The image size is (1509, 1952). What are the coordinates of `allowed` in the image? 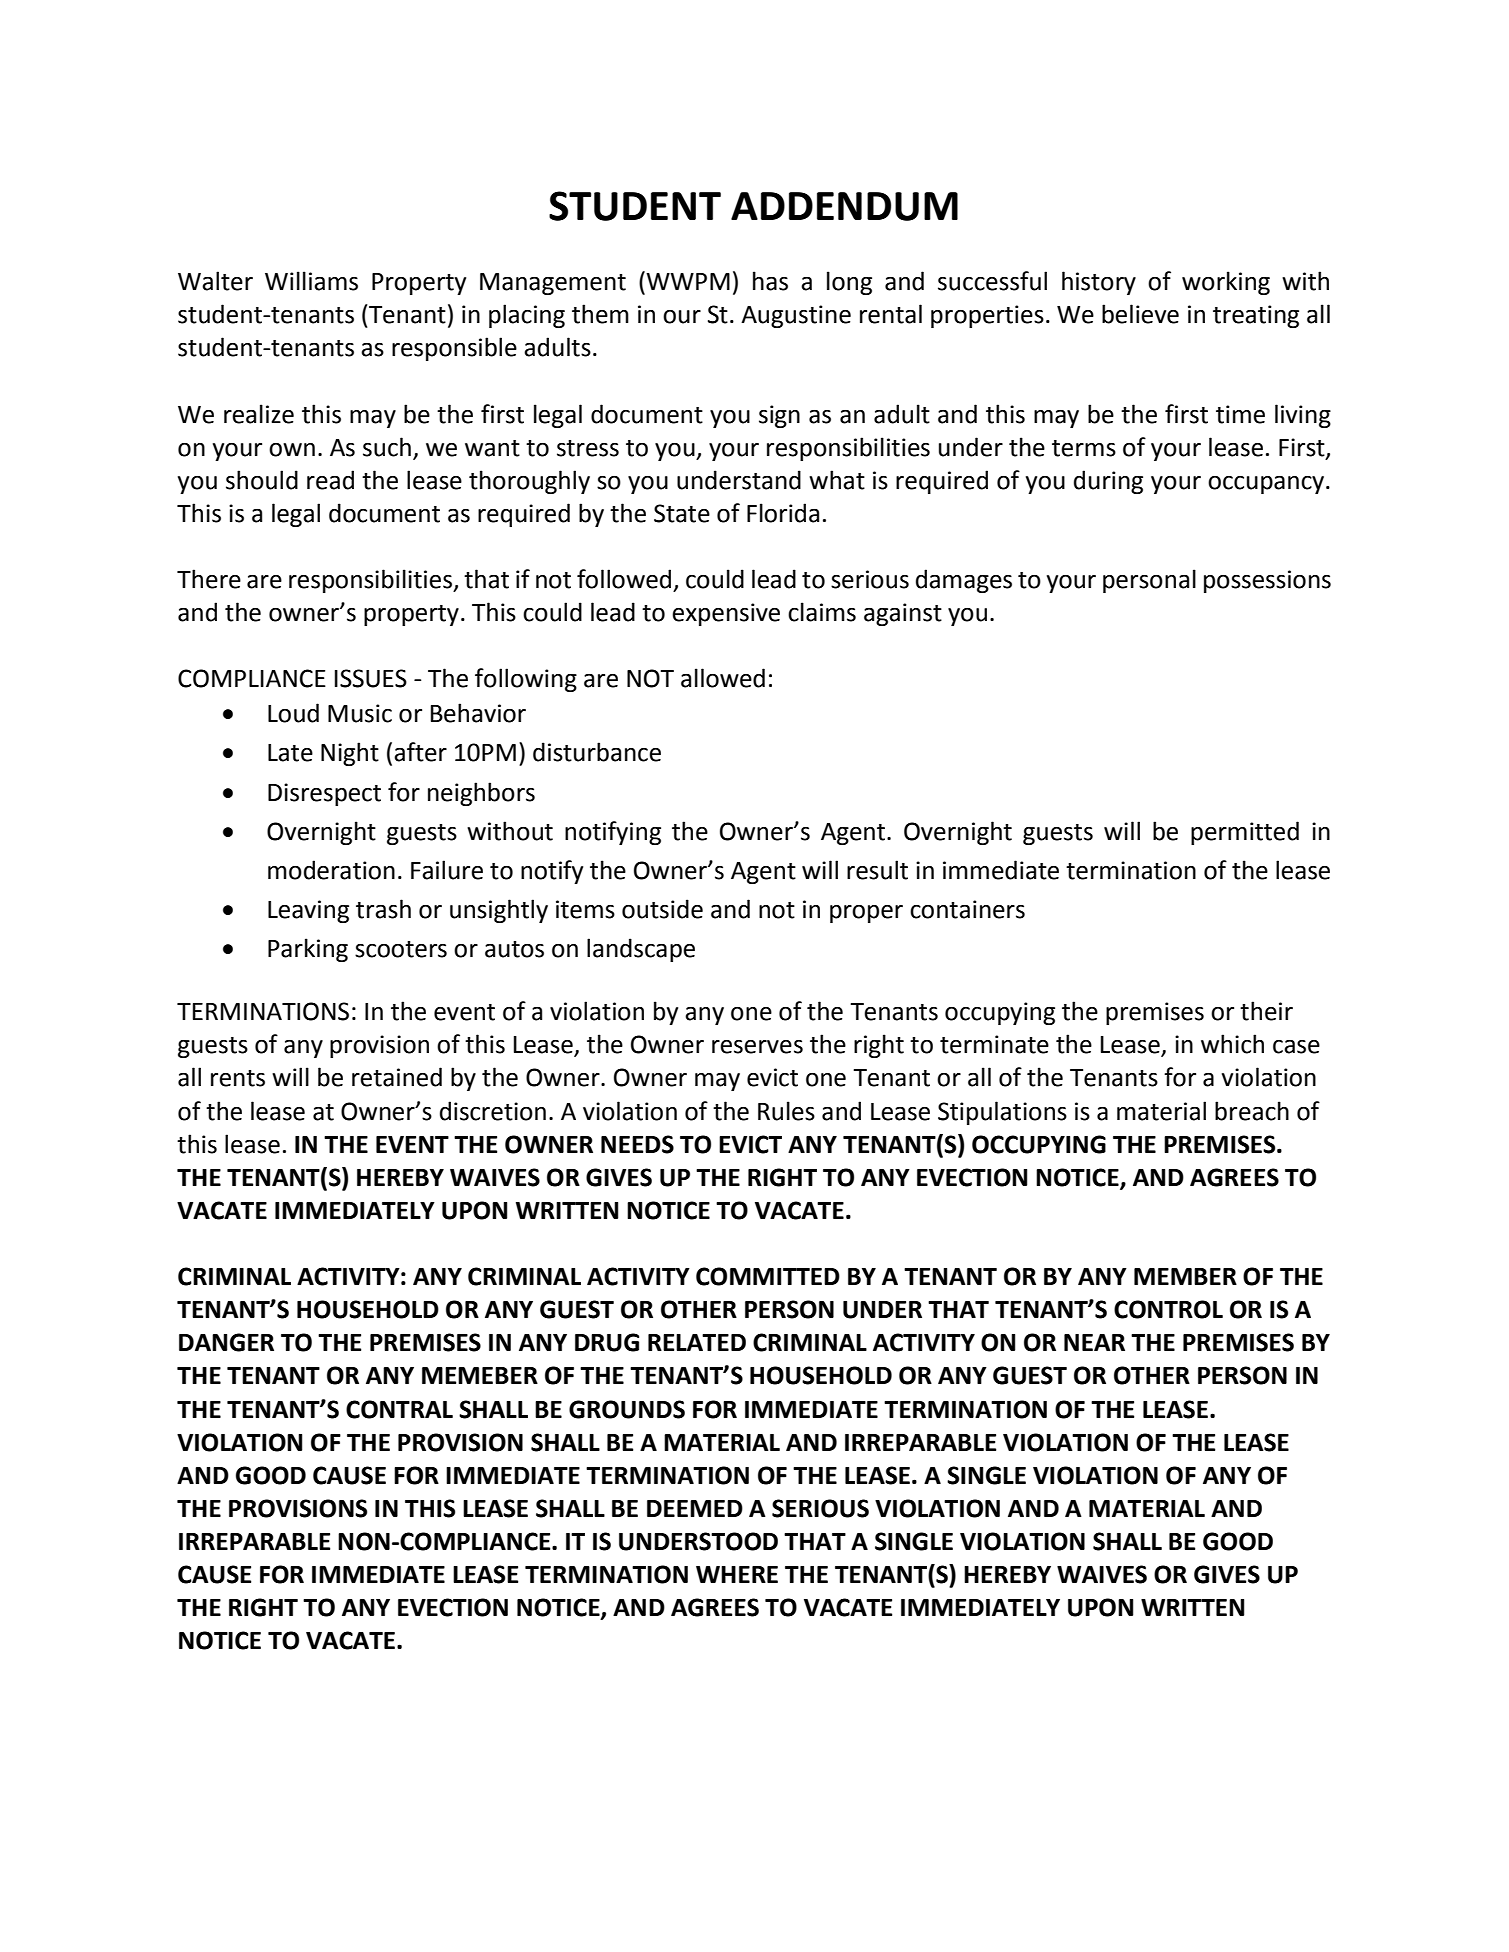 It's located at (723, 678).
